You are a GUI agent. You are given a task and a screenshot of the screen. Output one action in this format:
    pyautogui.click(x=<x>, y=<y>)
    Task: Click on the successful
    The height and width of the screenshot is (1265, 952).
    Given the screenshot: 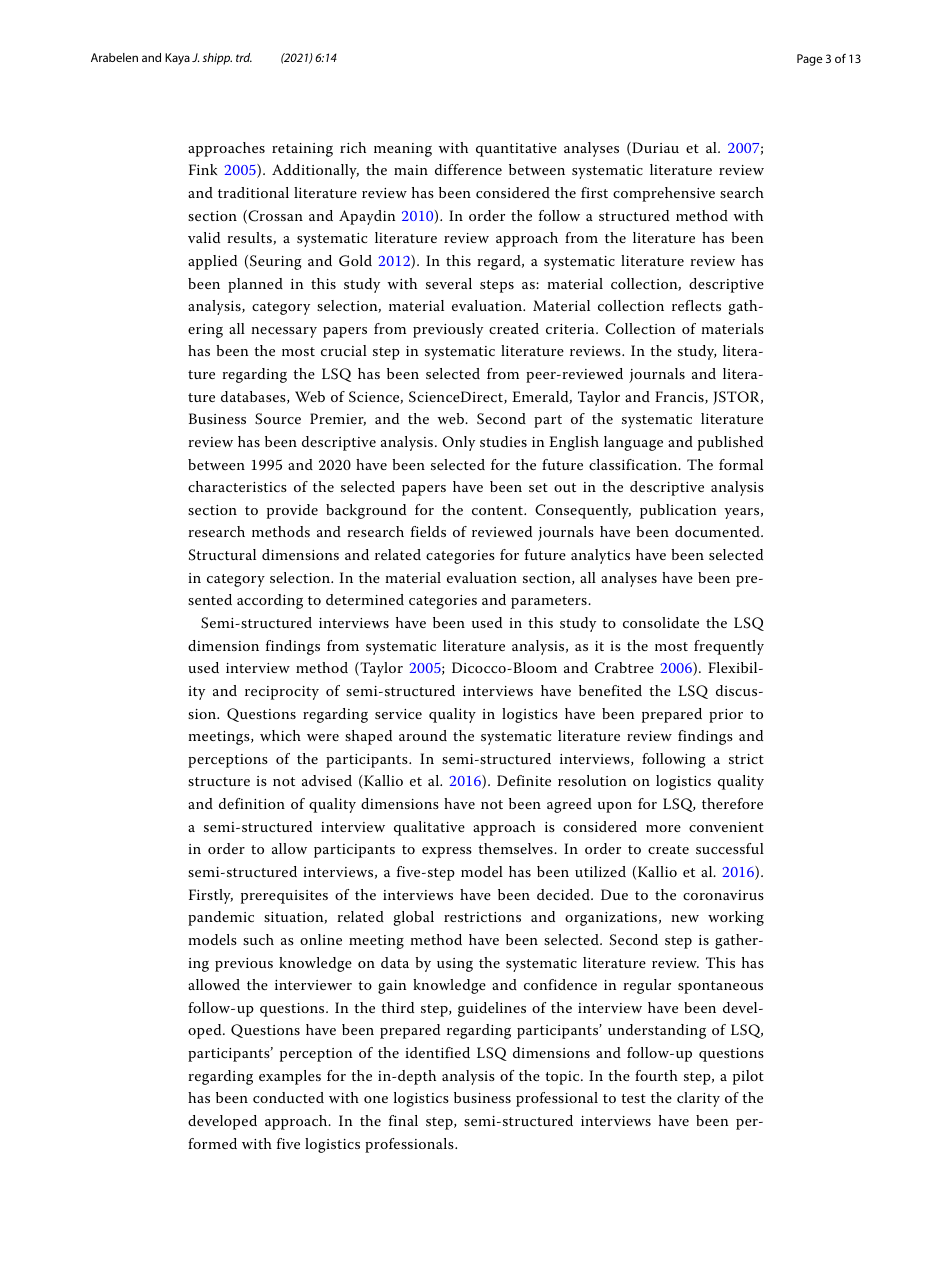 What is the action you would take?
    pyautogui.click(x=730, y=848)
